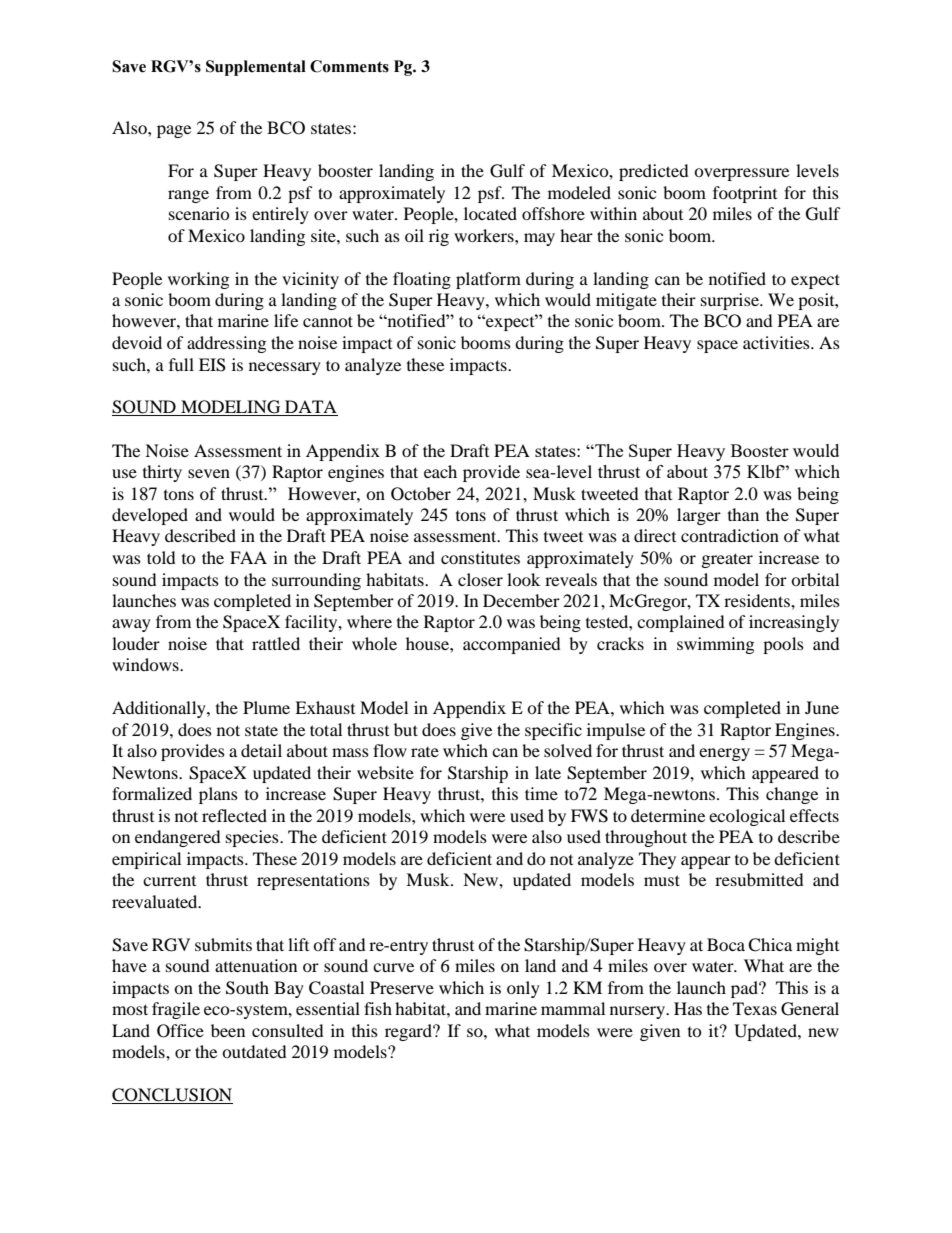 This screenshot has width=952, height=1233. I want to click on closer, so click(480, 579).
